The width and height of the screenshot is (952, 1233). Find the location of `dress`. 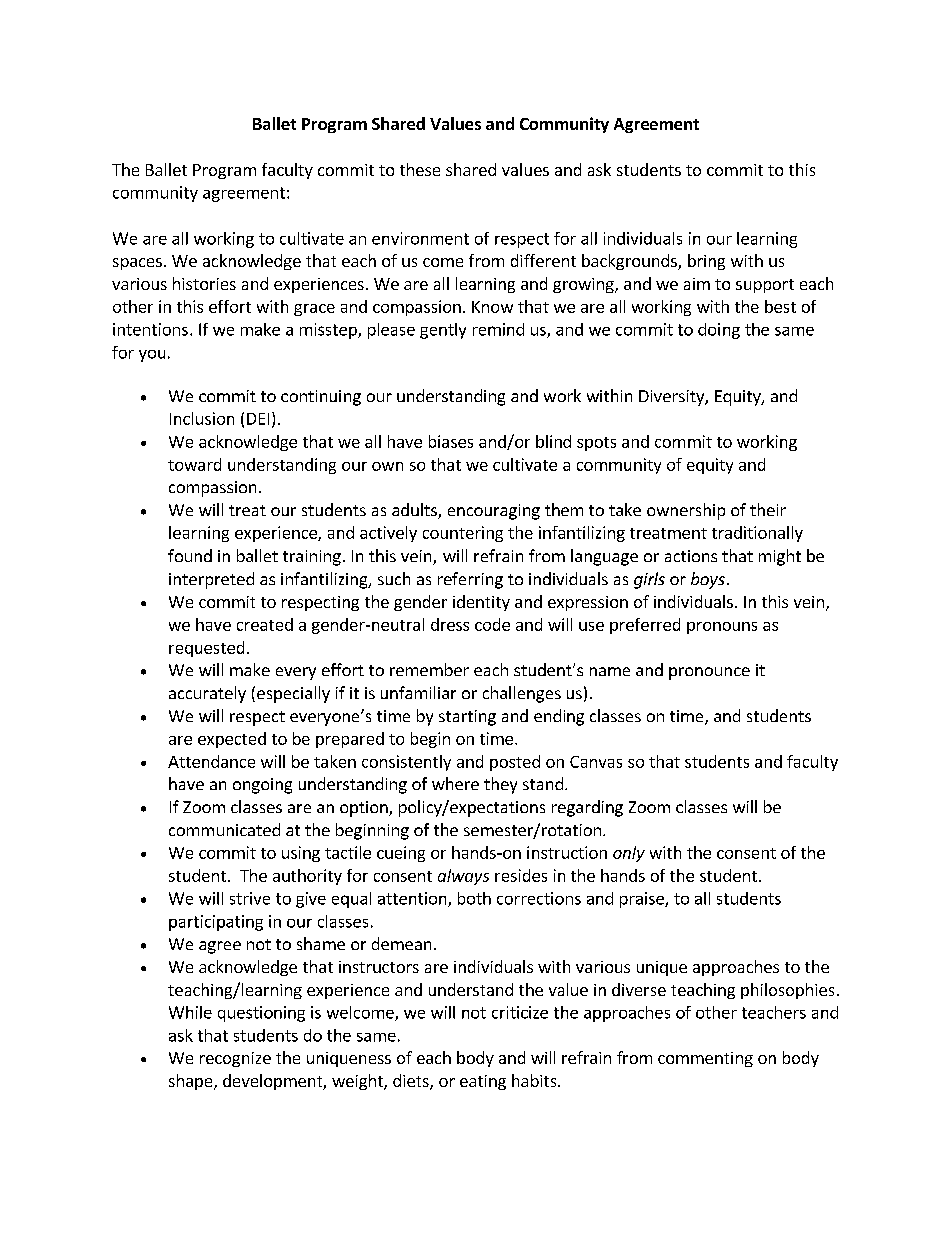

dress is located at coordinates (450, 624).
